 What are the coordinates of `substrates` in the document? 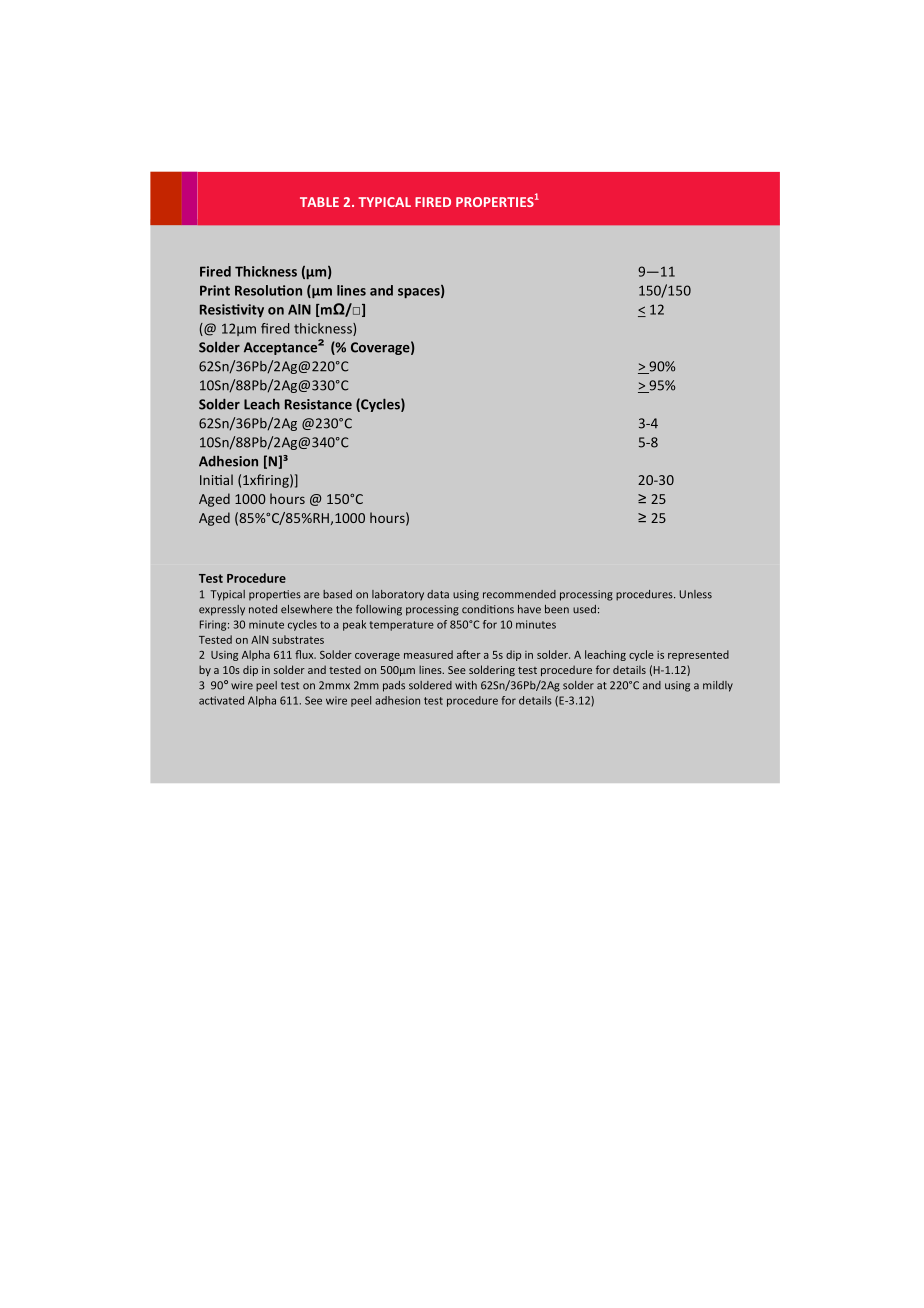 It's located at (298, 639).
